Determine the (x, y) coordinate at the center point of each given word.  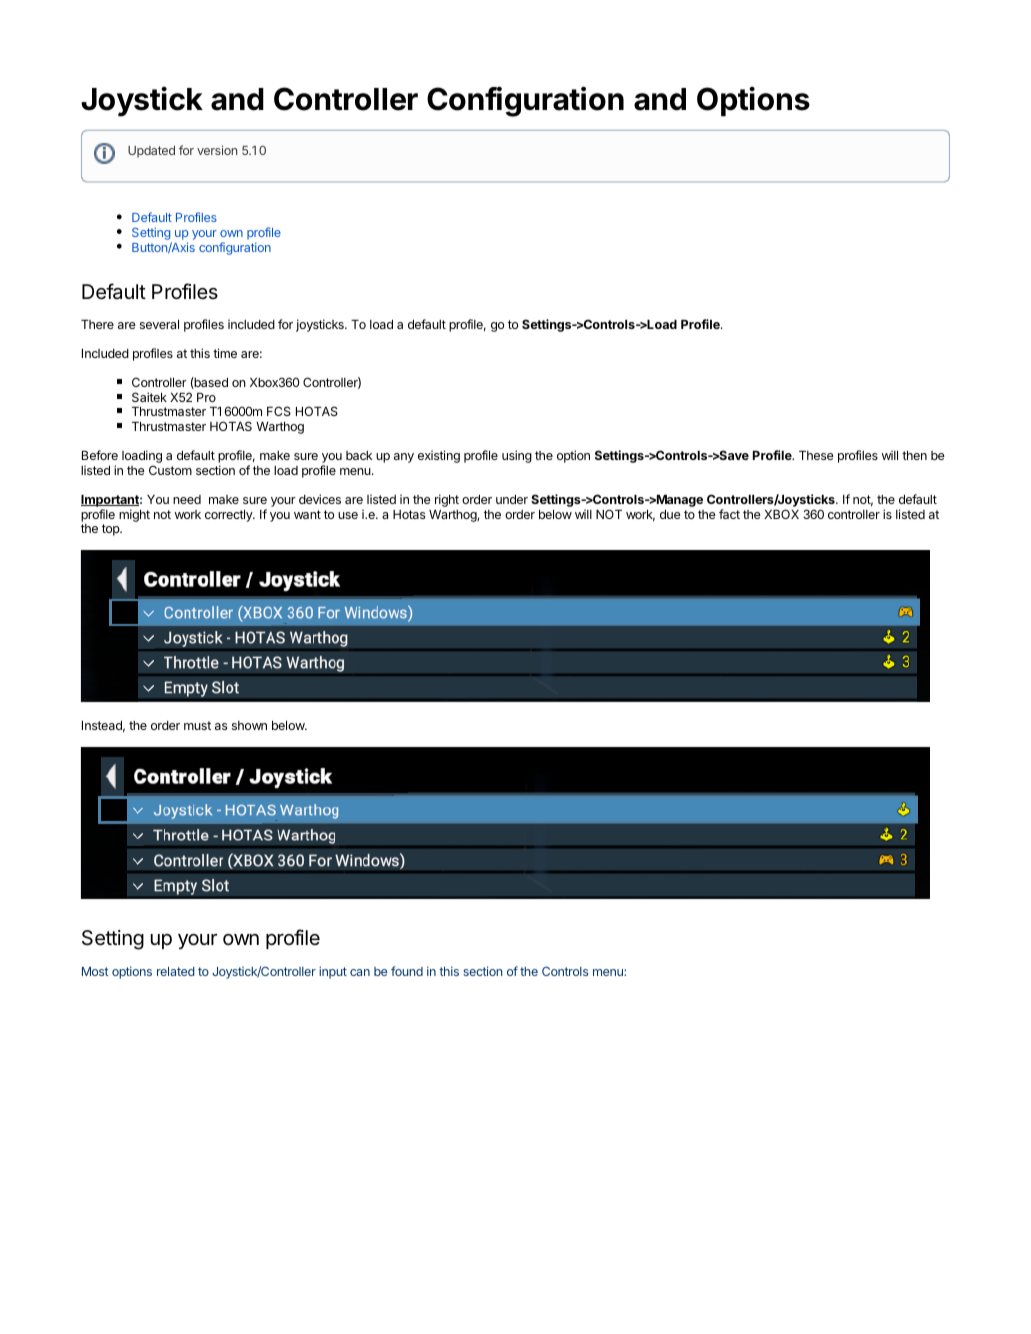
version (217, 150)
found (407, 971)
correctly (230, 516)
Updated (151, 152)
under (512, 499)
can (360, 972)
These (816, 455)
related (176, 971)
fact (729, 514)
